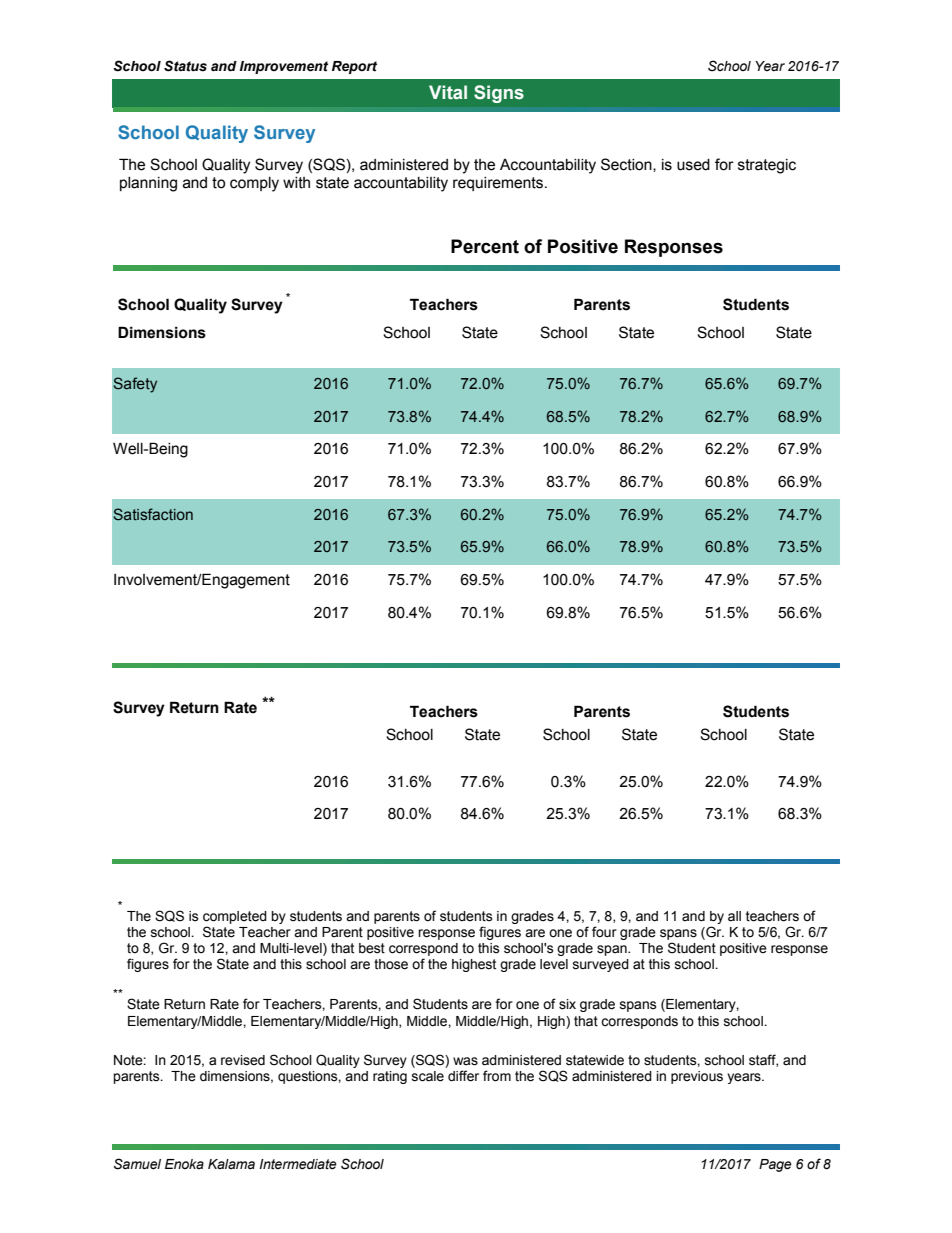 This image has height=1233, width=952. I want to click on Samuel, so click(137, 1164).
